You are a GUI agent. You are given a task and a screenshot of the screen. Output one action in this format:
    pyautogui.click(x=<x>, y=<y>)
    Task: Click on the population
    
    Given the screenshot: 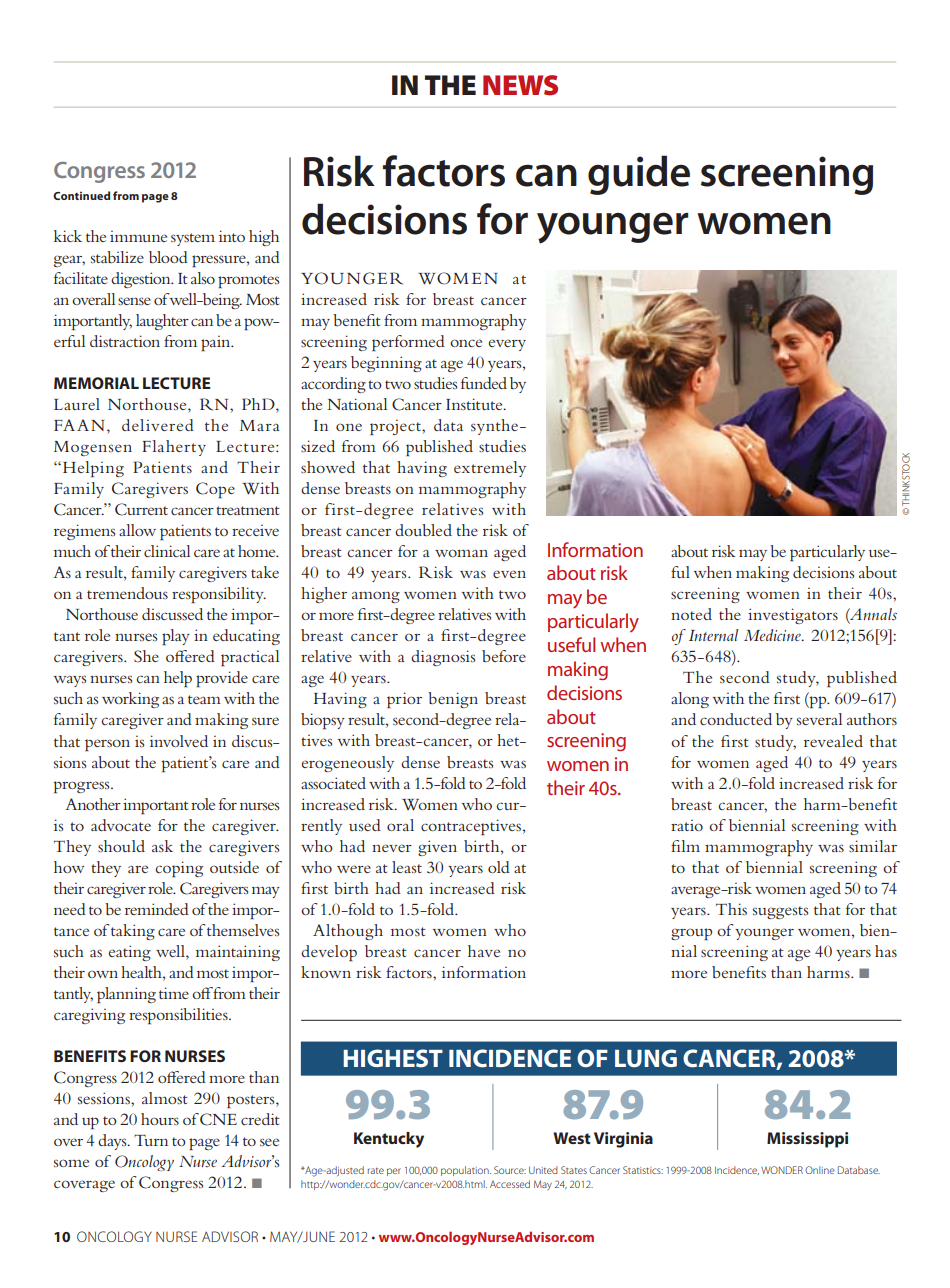 What is the action you would take?
    pyautogui.click(x=466, y=1171)
